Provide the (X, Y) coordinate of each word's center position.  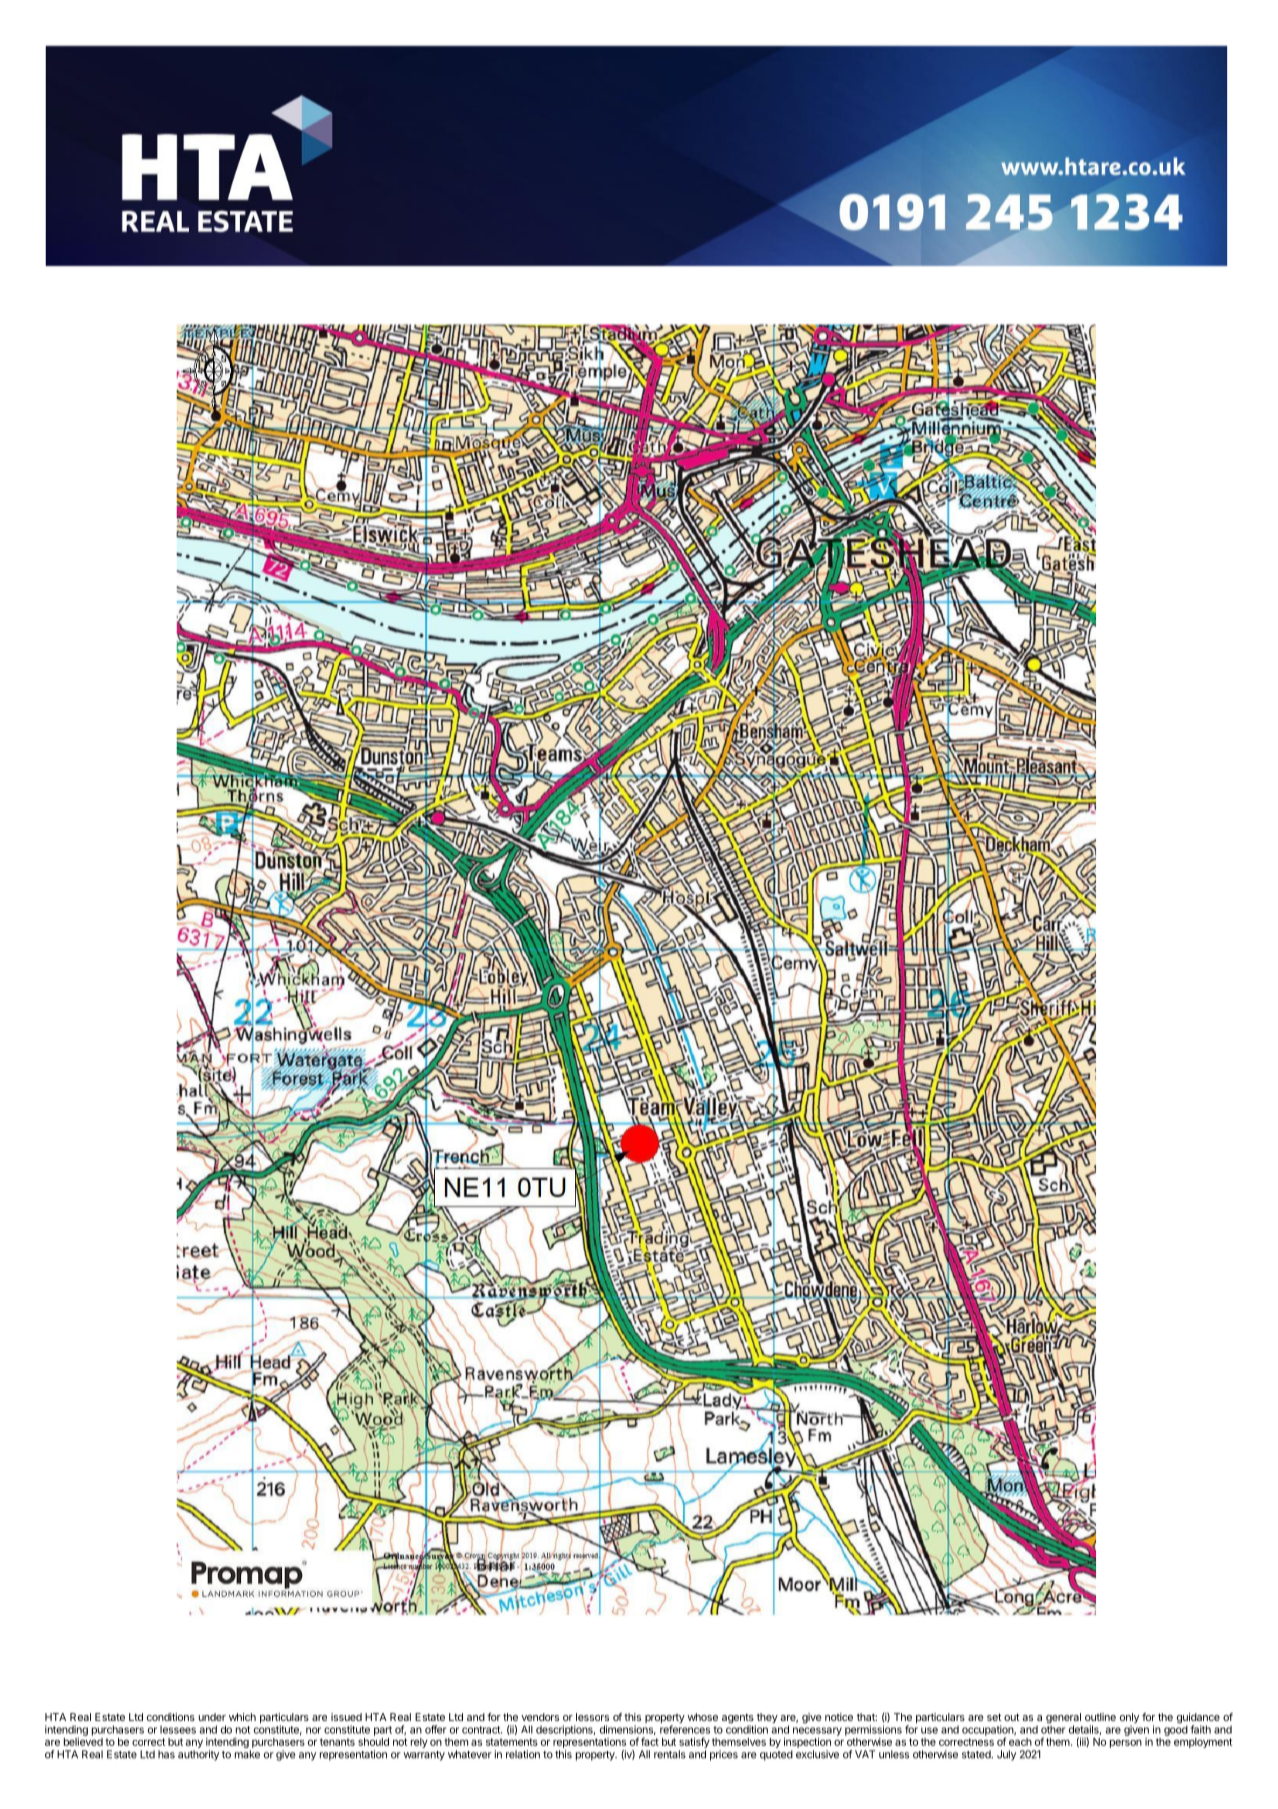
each (1020, 1742)
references (685, 1729)
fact (650, 1741)
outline (1100, 1717)
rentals (670, 1754)
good (1176, 1729)
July (1006, 1755)
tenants (337, 1742)
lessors (592, 1717)
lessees (178, 1729)
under (212, 1717)
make (247, 1754)
